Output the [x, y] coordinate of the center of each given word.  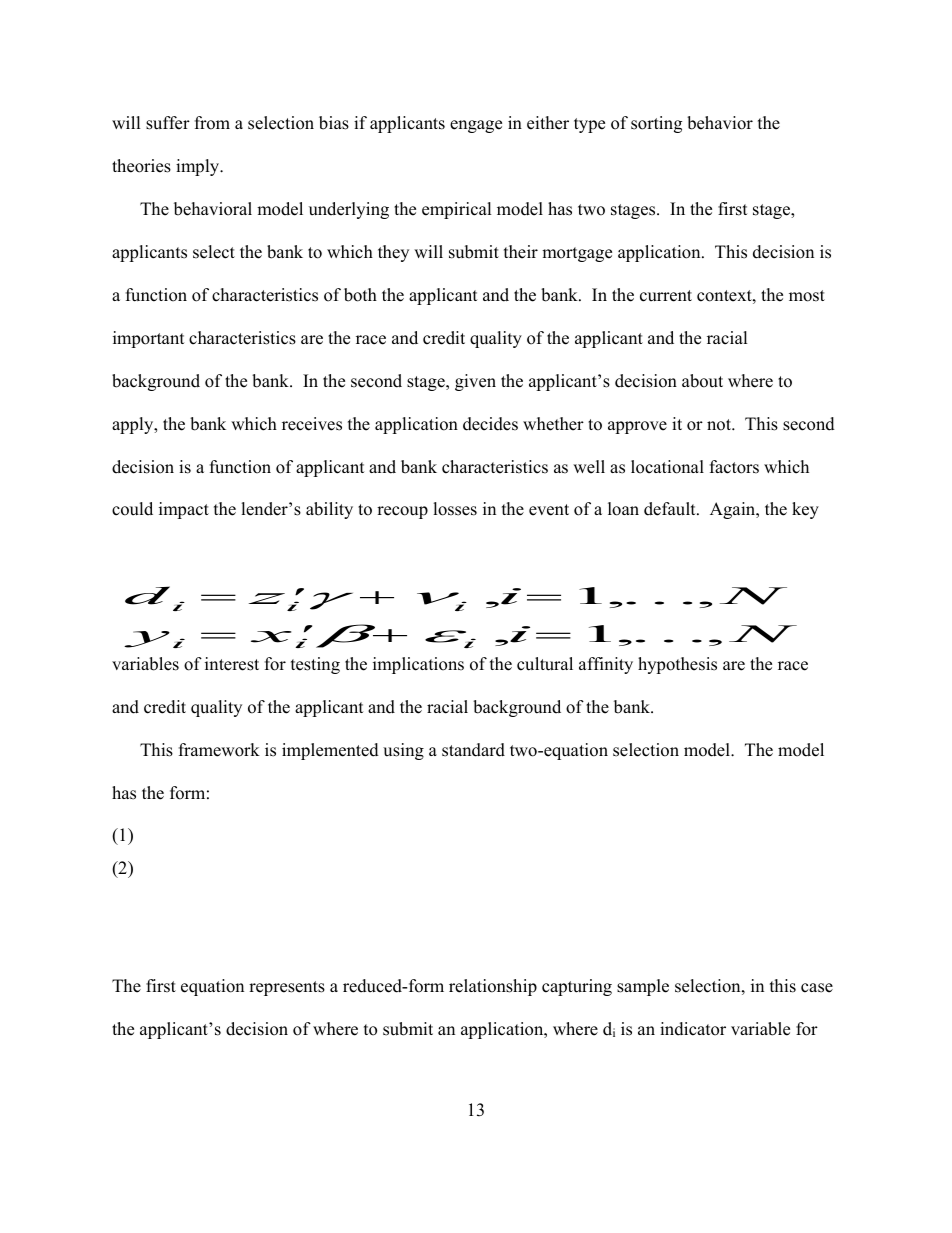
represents [287, 988]
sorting [656, 124]
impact [184, 510]
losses [455, 509]
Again [734, 510]
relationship [493, 987]
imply [199, 167]
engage [476, 126]
